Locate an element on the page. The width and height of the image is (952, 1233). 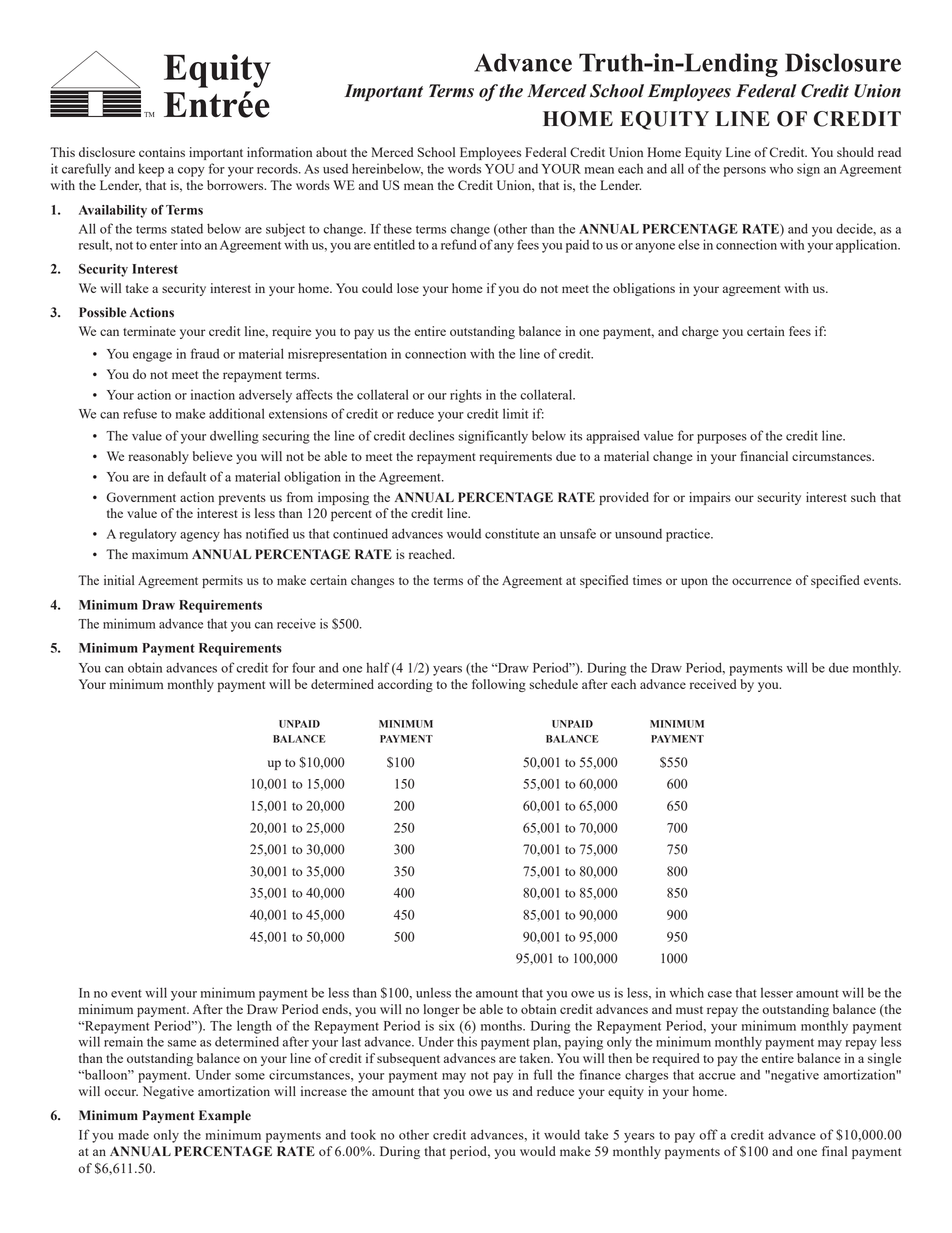
such is located at coordinates (863, 497).
